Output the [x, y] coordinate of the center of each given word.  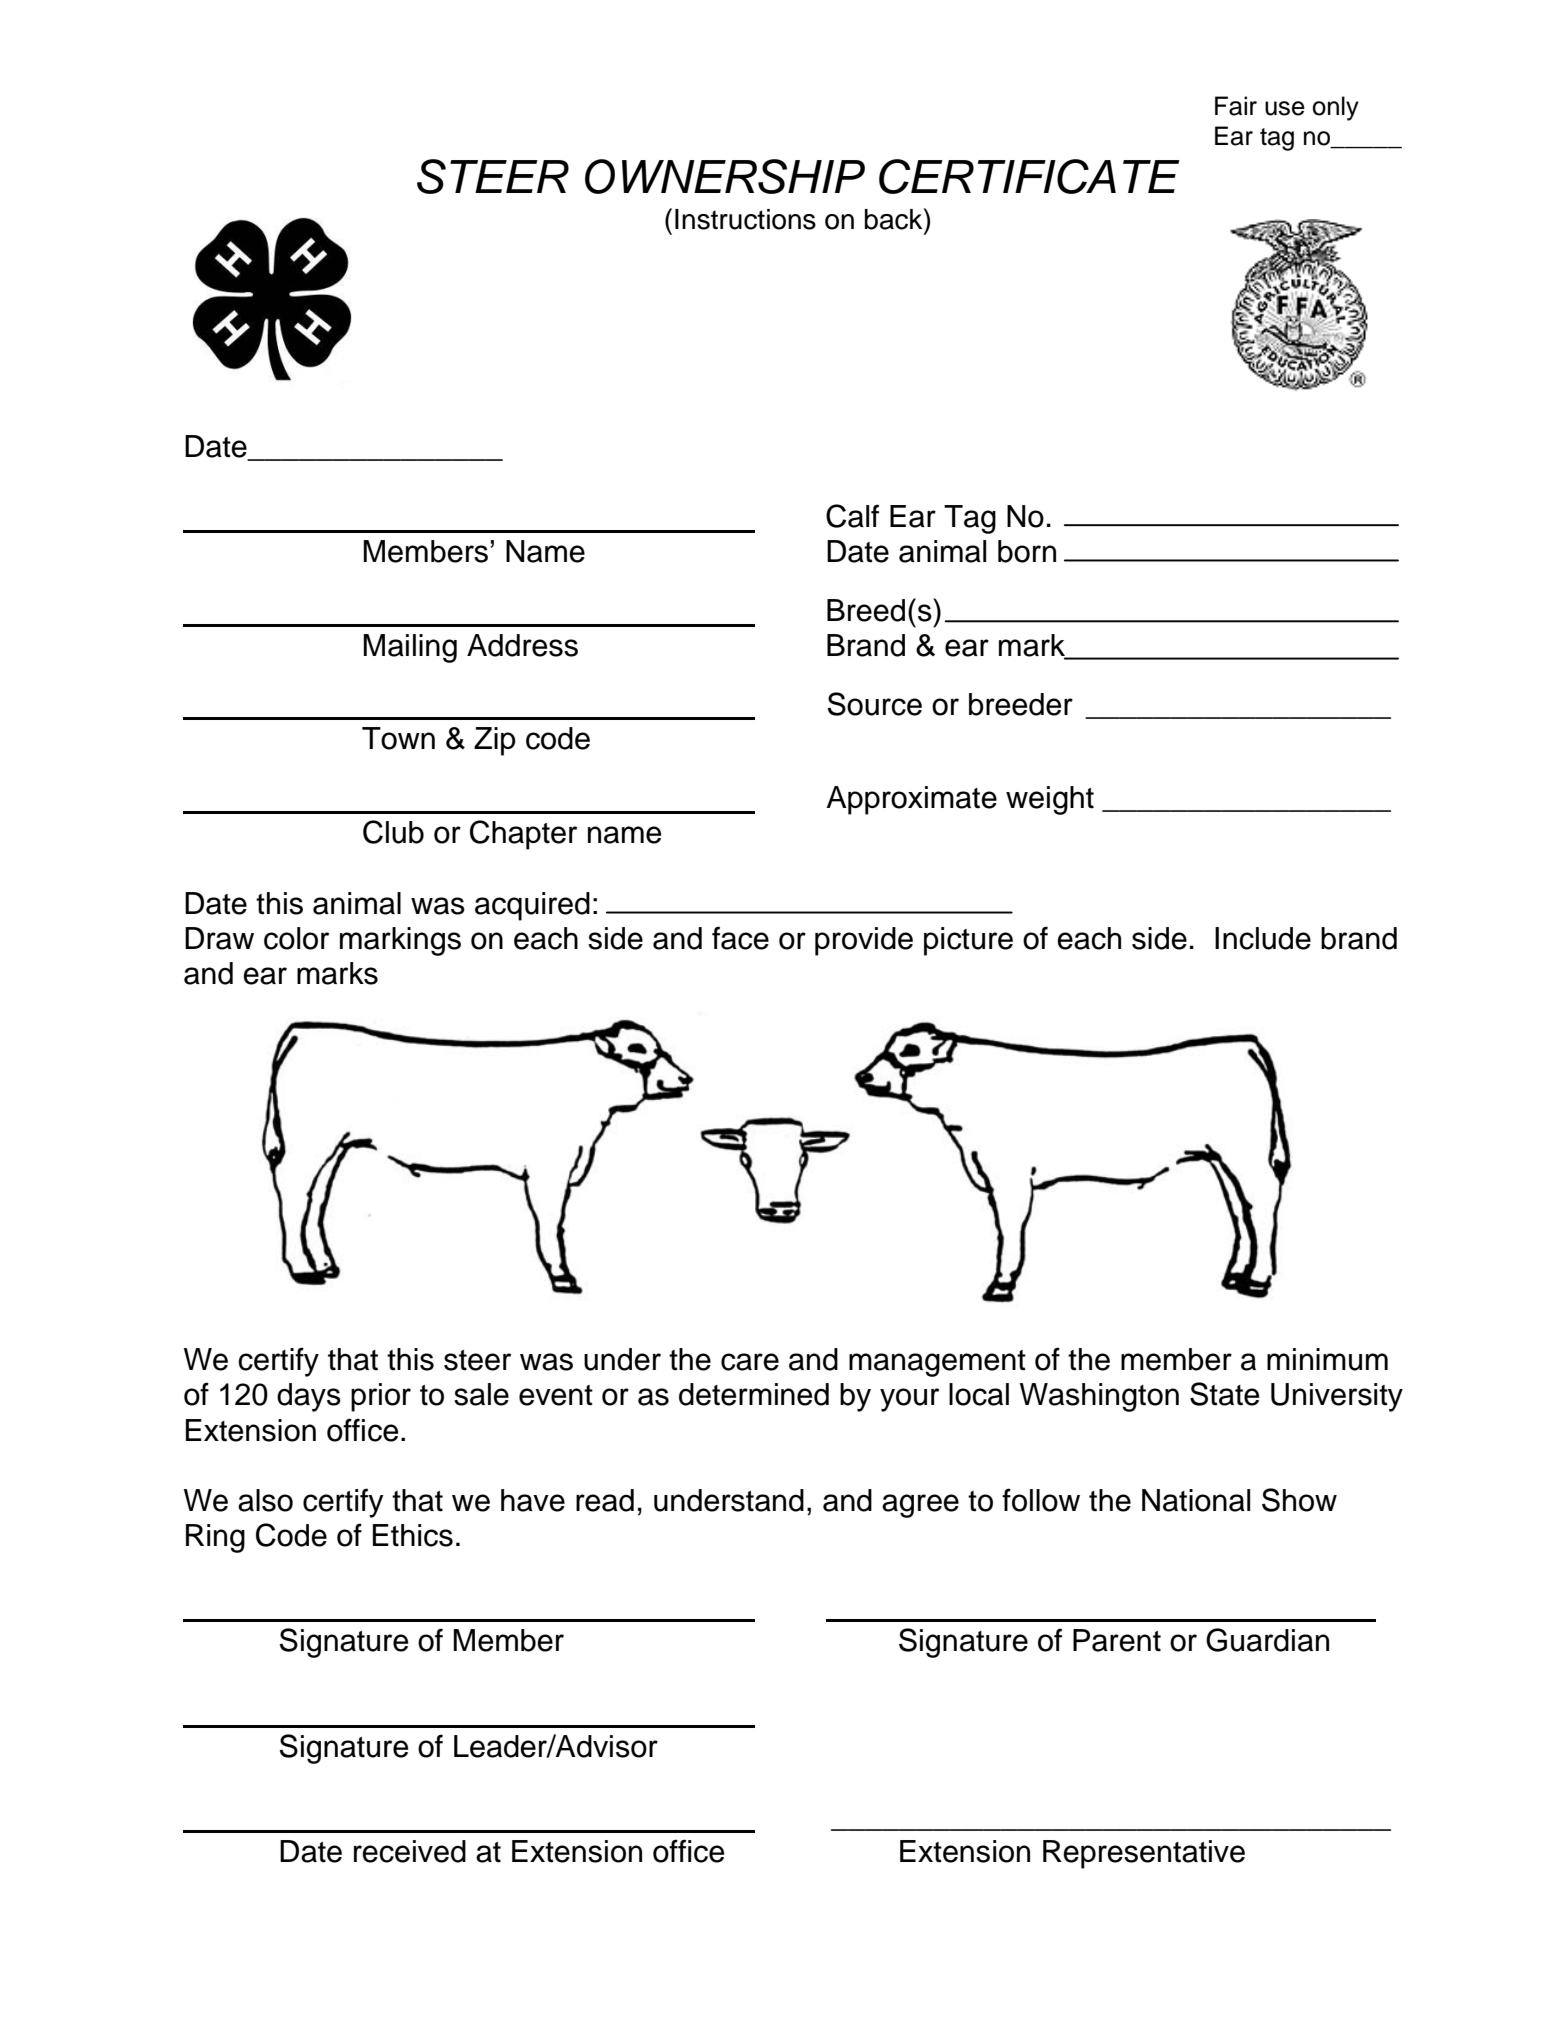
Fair [1236, 106]
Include [1263, 938]
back [895, 219]
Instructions [745, 219]
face [740, 938]
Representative [1144, 1854]
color [296, 938]
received [410, 1851]
